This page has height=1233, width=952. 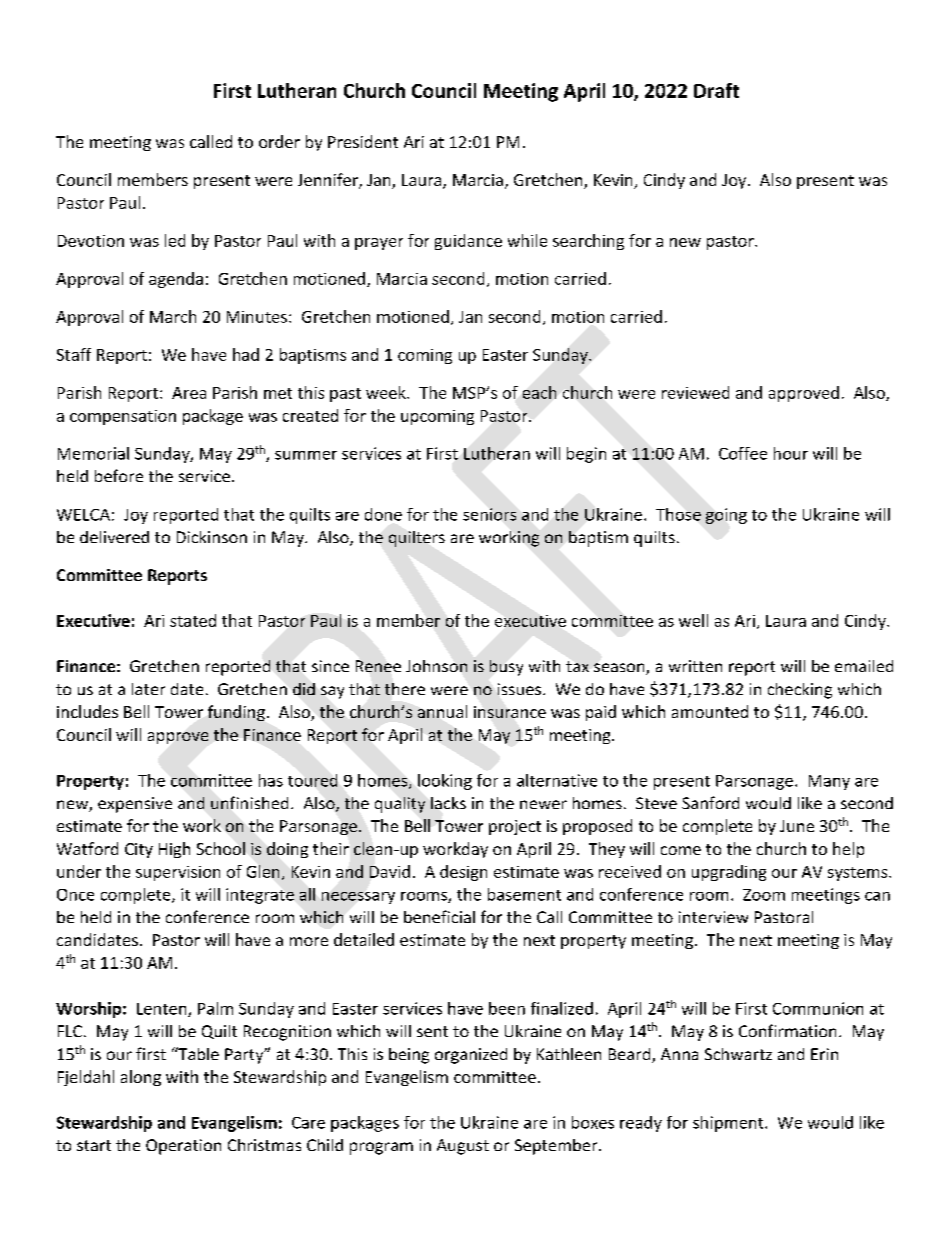 I want to click on seniors, so click(x=489, y=514).
